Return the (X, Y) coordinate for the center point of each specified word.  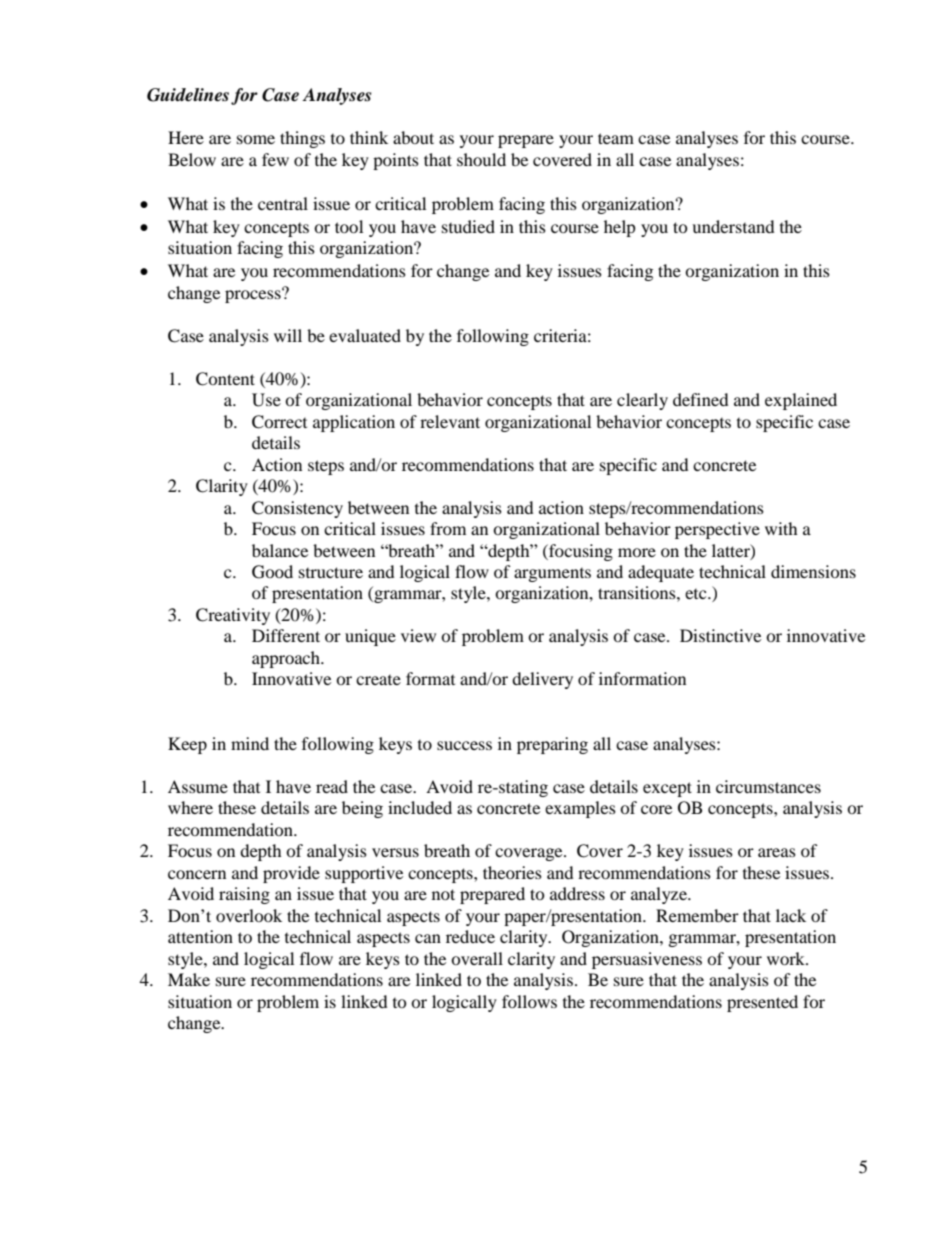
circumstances (768, 786)
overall (477, 958)
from (448, 528)
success (464, 745)
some (256, 139)
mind (250, 743)
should (481, 159)
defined (701, 399)
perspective (717, 530)
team (616, 138)
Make (189, 979)
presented (762, 1003)
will (288, 335)
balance (280, 550)
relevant (450, 421)
